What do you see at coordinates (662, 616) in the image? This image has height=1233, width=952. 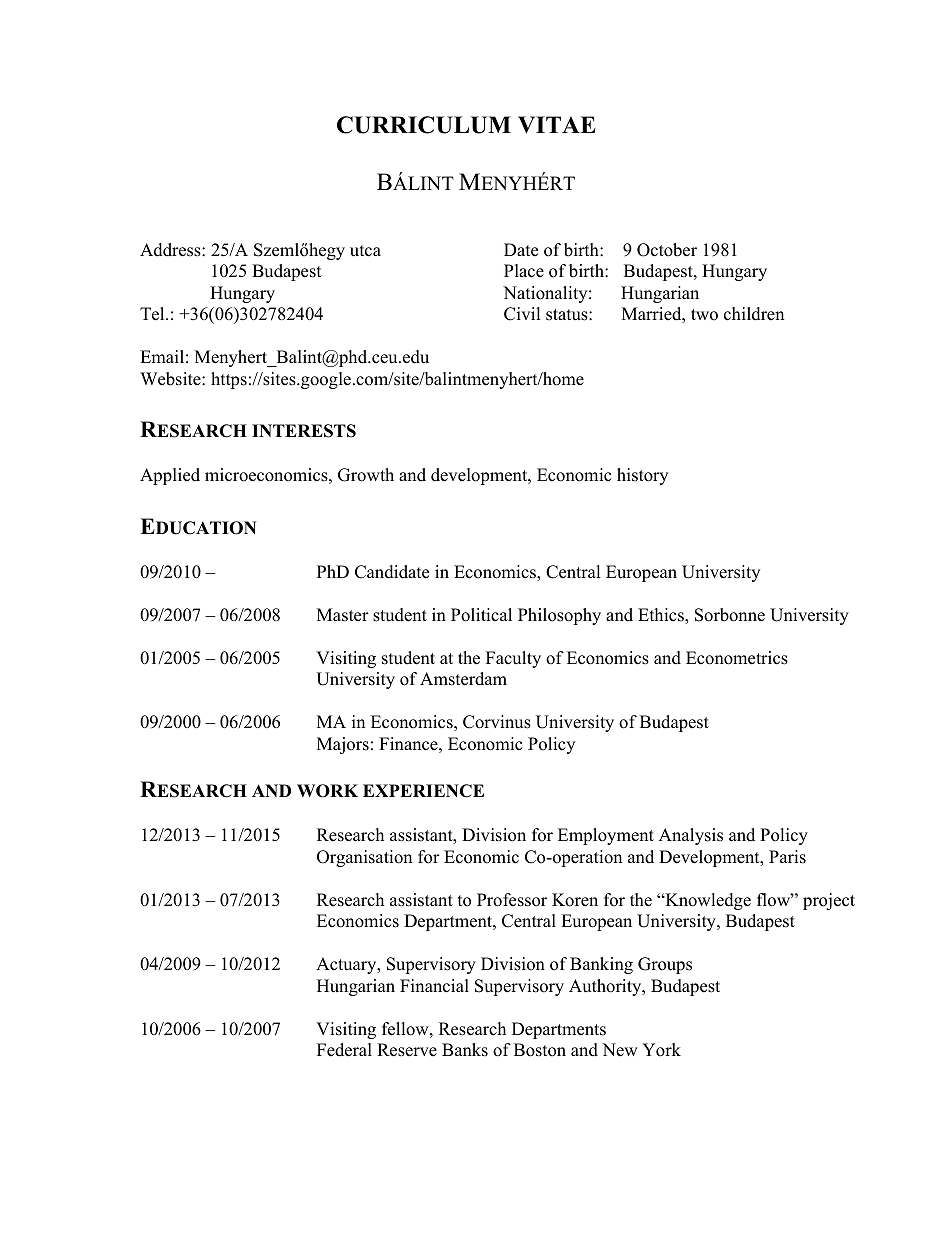 I see `Ethics` at bounding box center [662, 616].
